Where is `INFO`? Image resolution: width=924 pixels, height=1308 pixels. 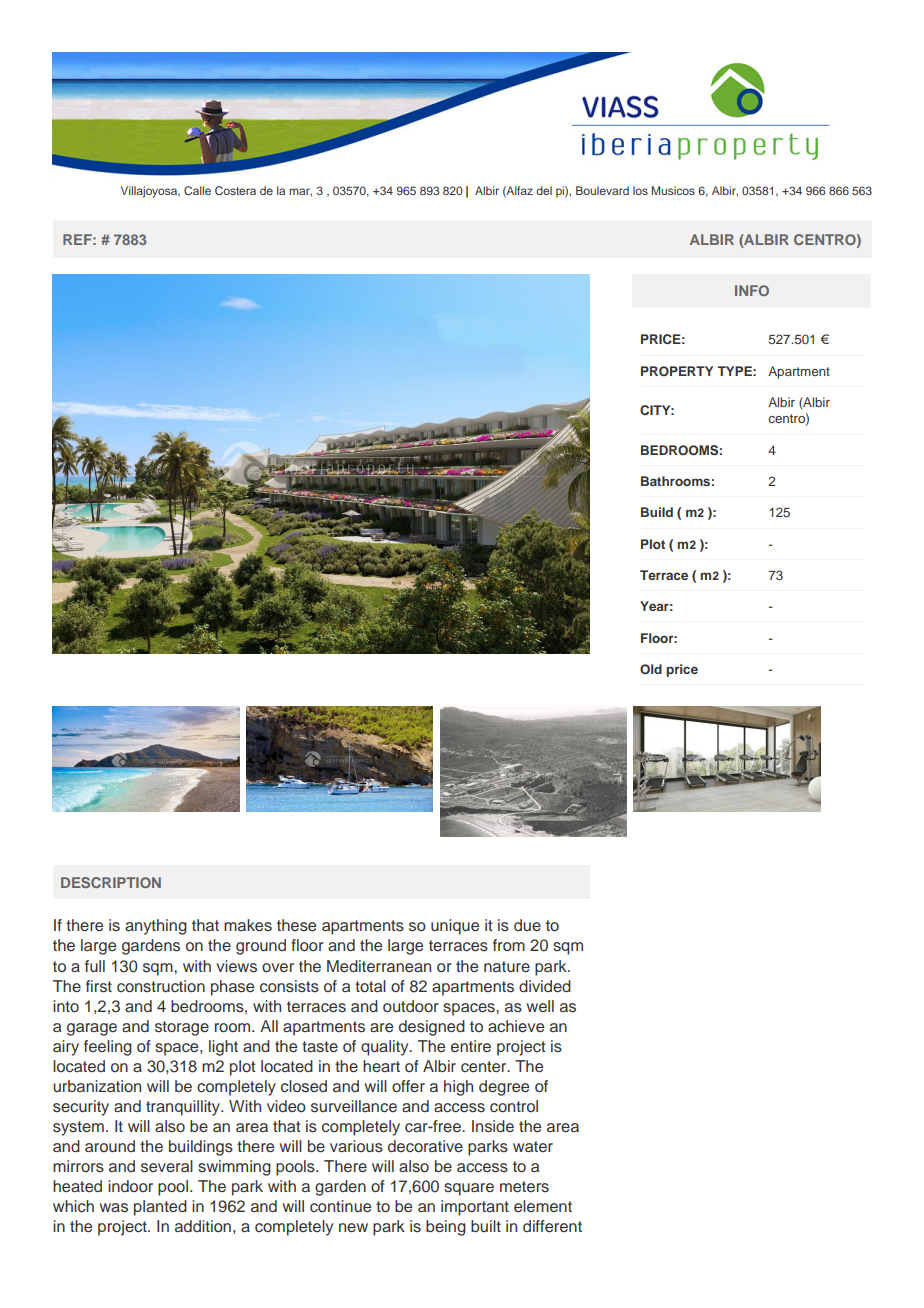
INFO is located at coordinates (752, 290).
